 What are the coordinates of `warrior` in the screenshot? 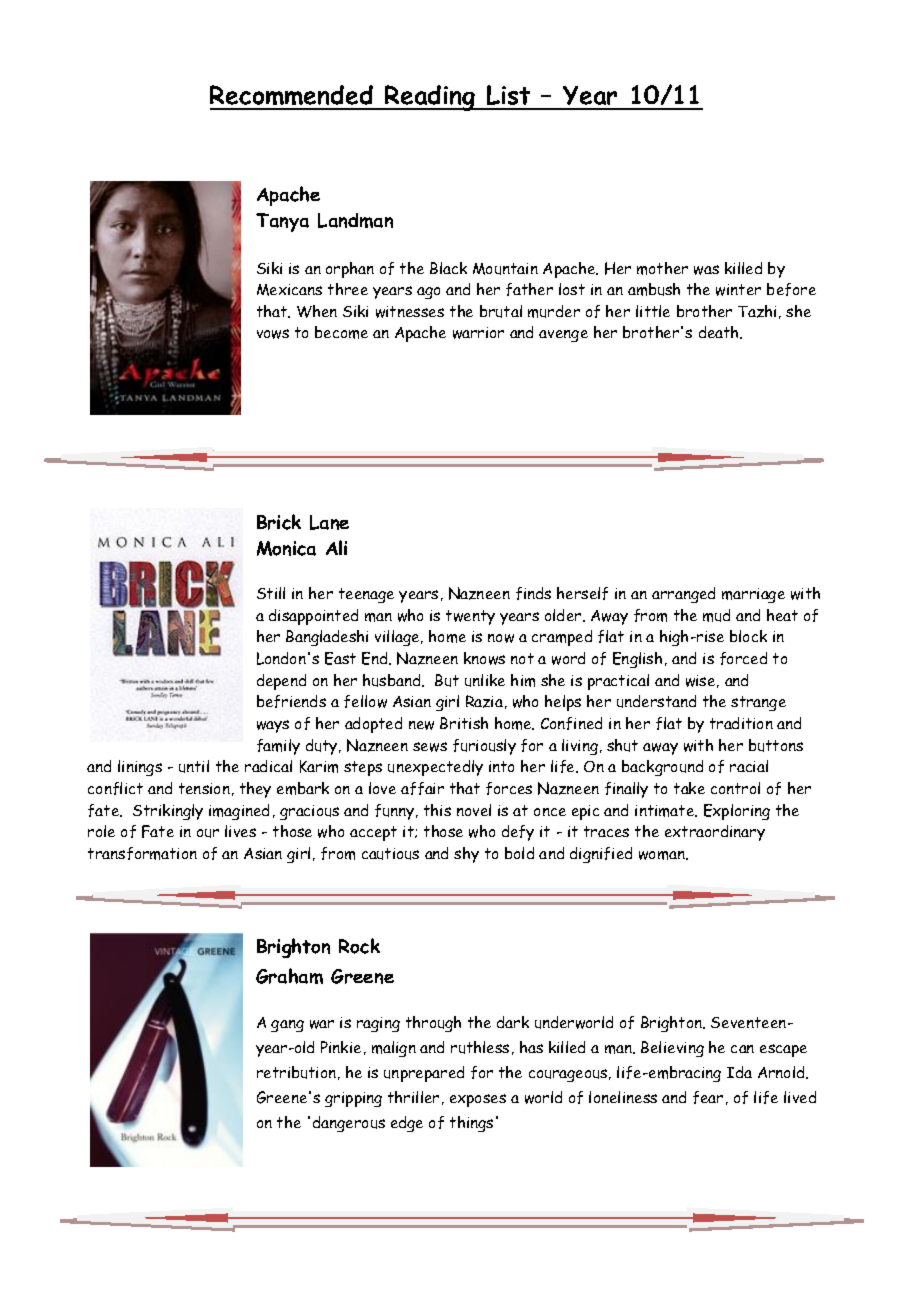 It's located at (478, 333).
